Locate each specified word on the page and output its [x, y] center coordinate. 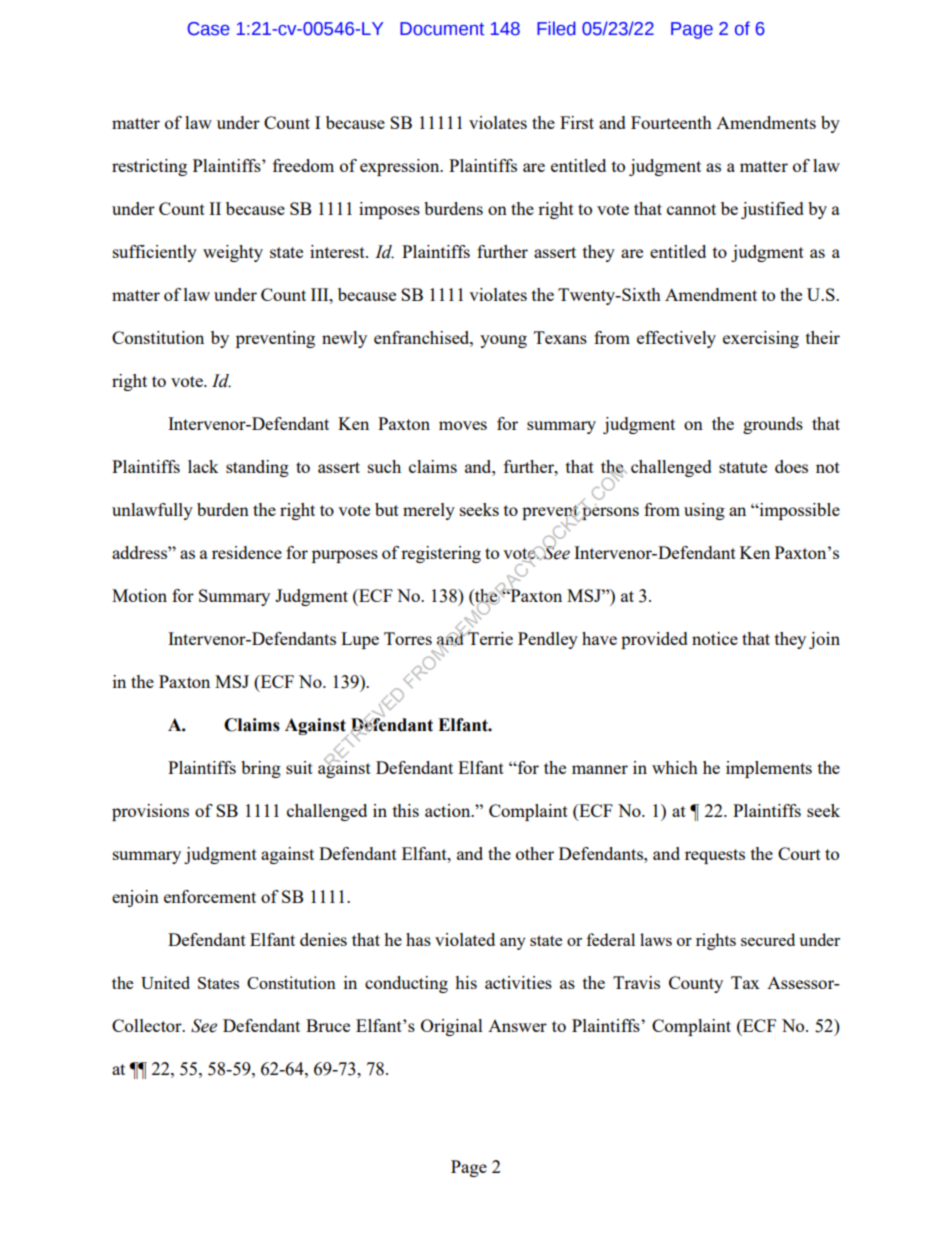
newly [344, 339]
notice [715, 638]
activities [518, 982]
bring [261, 769]
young [503, 341]
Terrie [489, 637]
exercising [761, 339]
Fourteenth [671, 122]
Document [442, 29]
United [165, 982]
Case [209, 29]
